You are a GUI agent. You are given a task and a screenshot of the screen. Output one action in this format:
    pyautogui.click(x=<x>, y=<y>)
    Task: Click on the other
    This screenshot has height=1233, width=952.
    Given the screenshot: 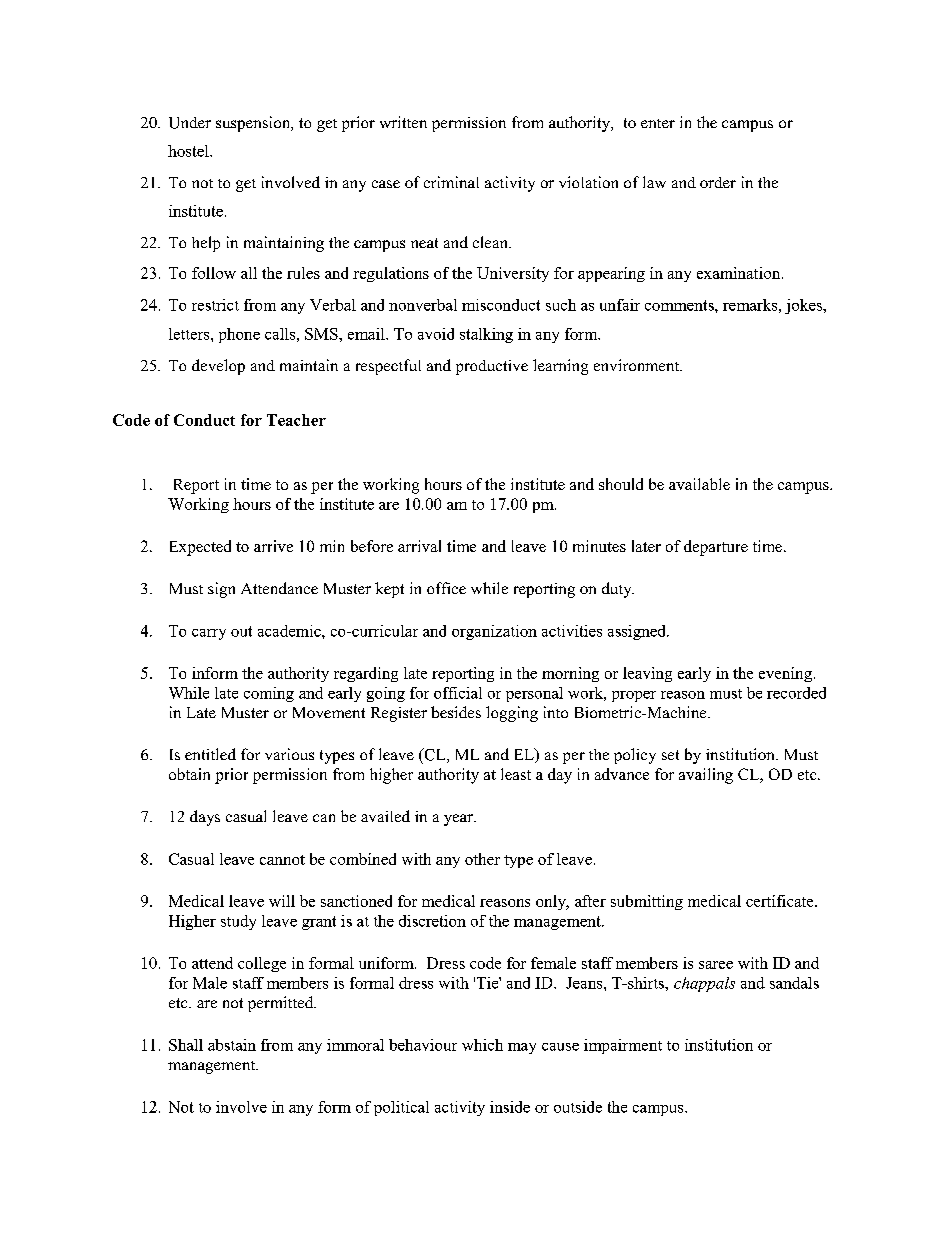 What is the action you would take?
    pyautogui.click(x=482, y=859)
